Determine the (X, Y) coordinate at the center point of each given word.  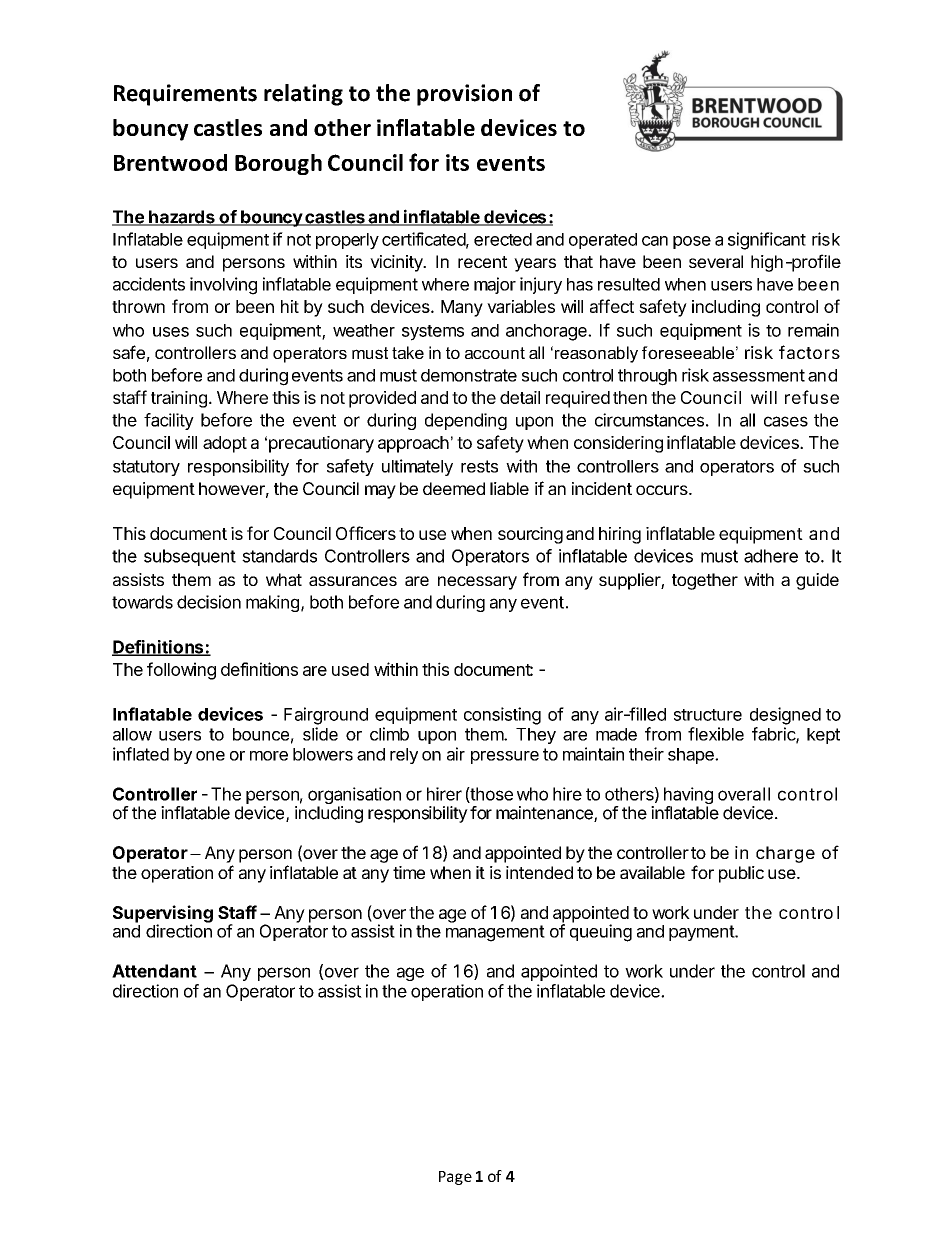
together (705, 581)
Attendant (154, 971)
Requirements (185, 95)
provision (464, 95)
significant (767, 241)
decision (209, 602)
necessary (477, 583)
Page (455, 1178)
